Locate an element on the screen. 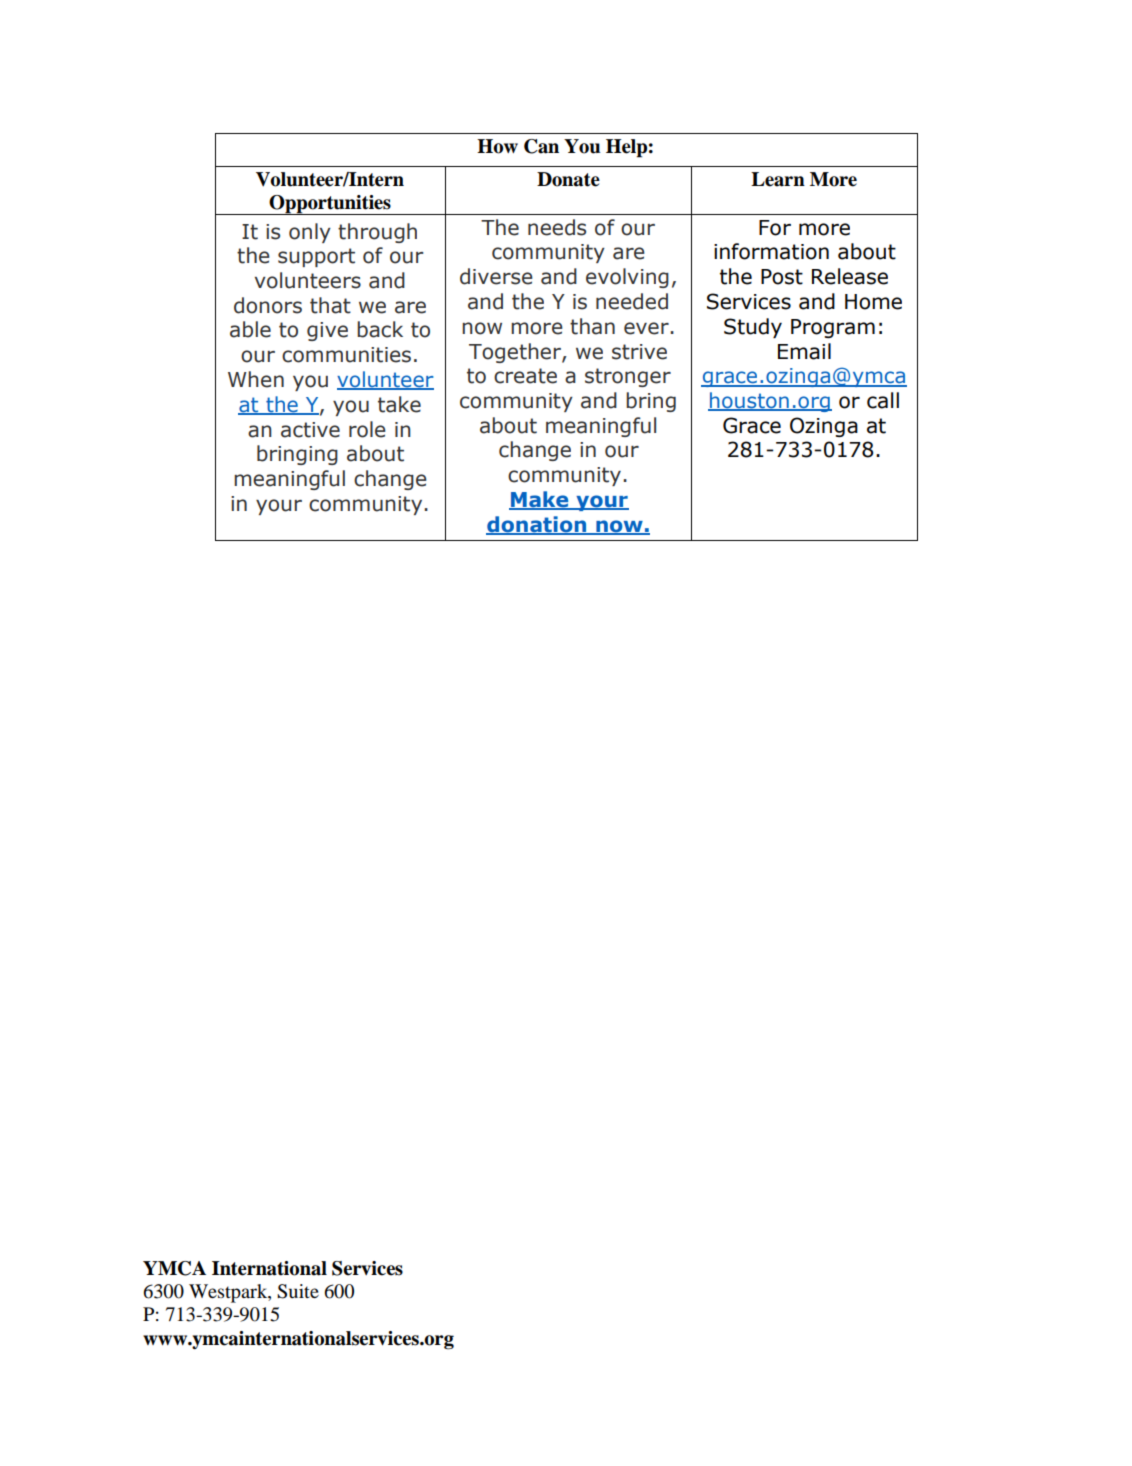 Image resolution: width=1132 pixels, height=1466 pixels. Make is located at coordinates (540, 500).
